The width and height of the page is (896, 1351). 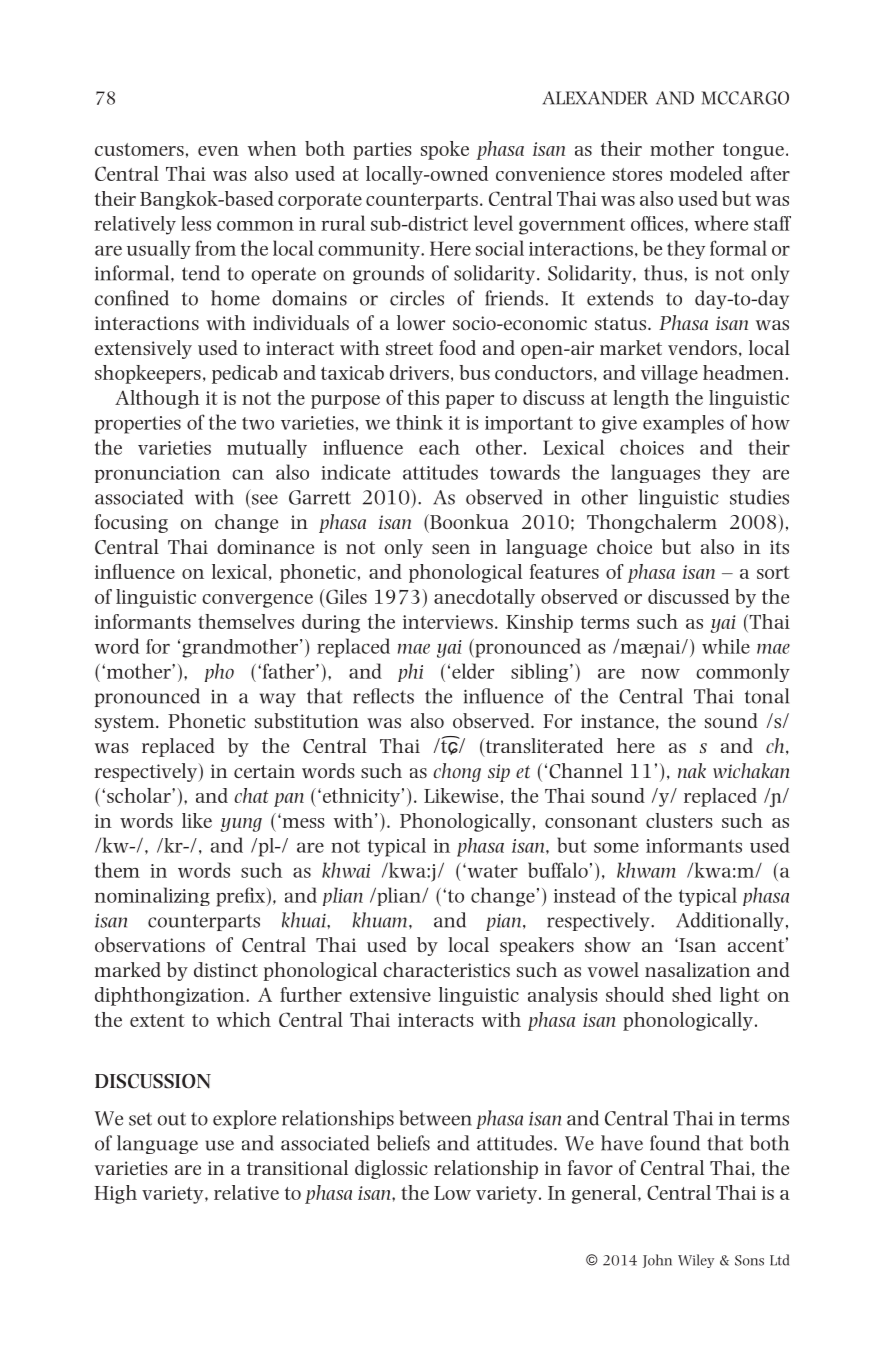 I want to click on modeled, so click(x=706, y=173).
